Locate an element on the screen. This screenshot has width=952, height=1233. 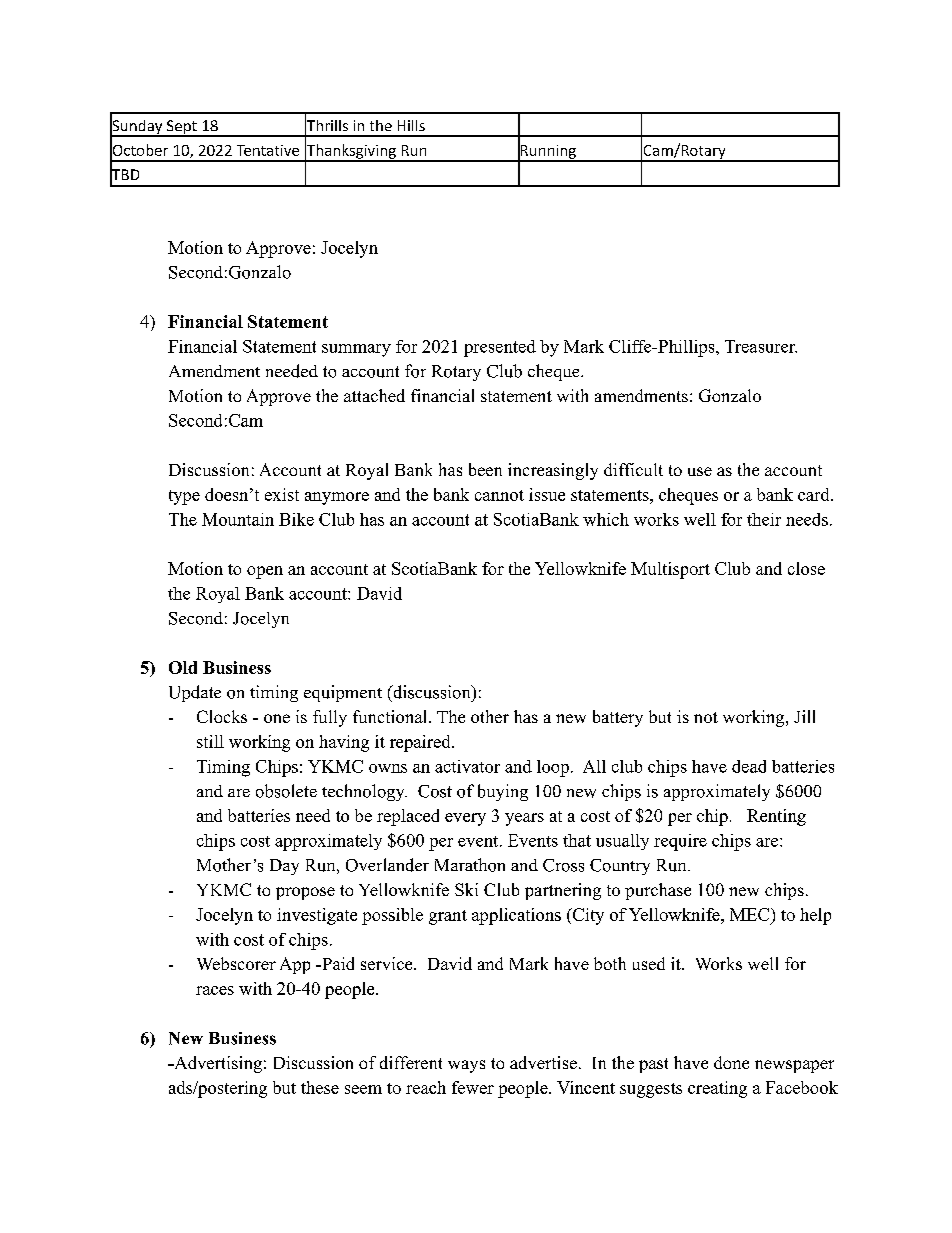
Ski is located at coordinates (466, 889).
